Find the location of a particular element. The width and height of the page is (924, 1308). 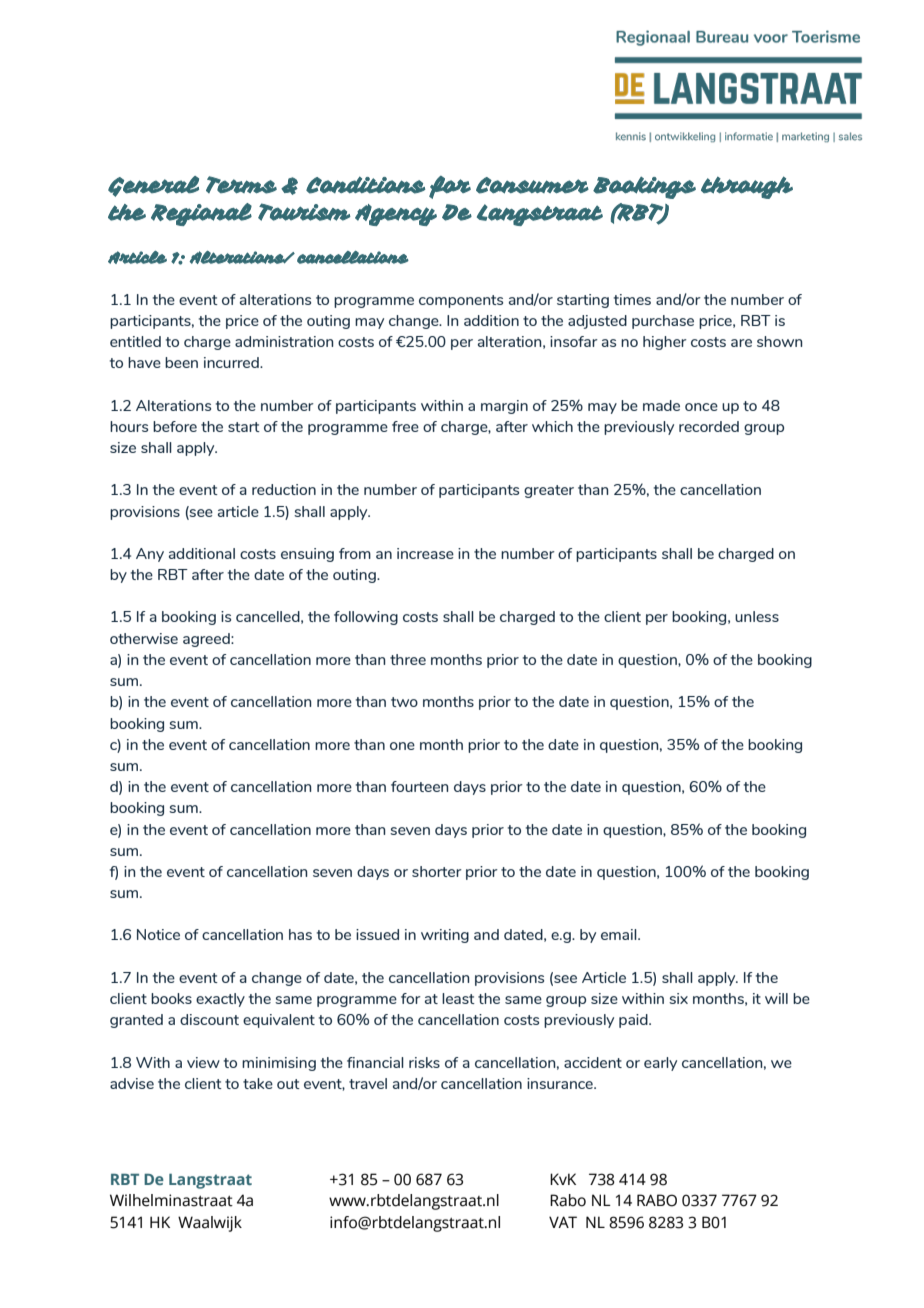

unless is located at coordinates (757, 616).
